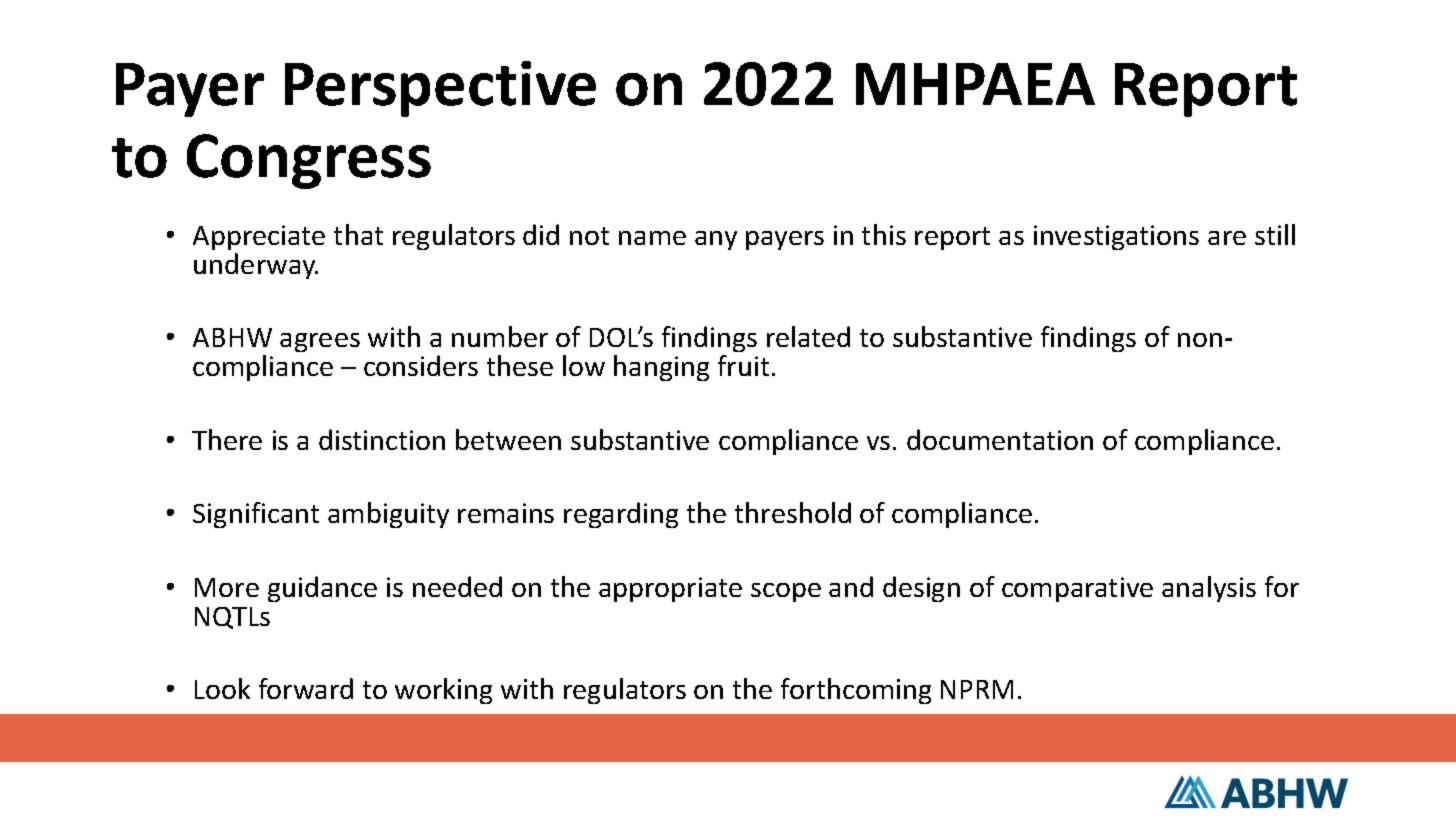  Describe the element at coordinates (793, 512) in the screenshot. I see `threshold` at that location.
